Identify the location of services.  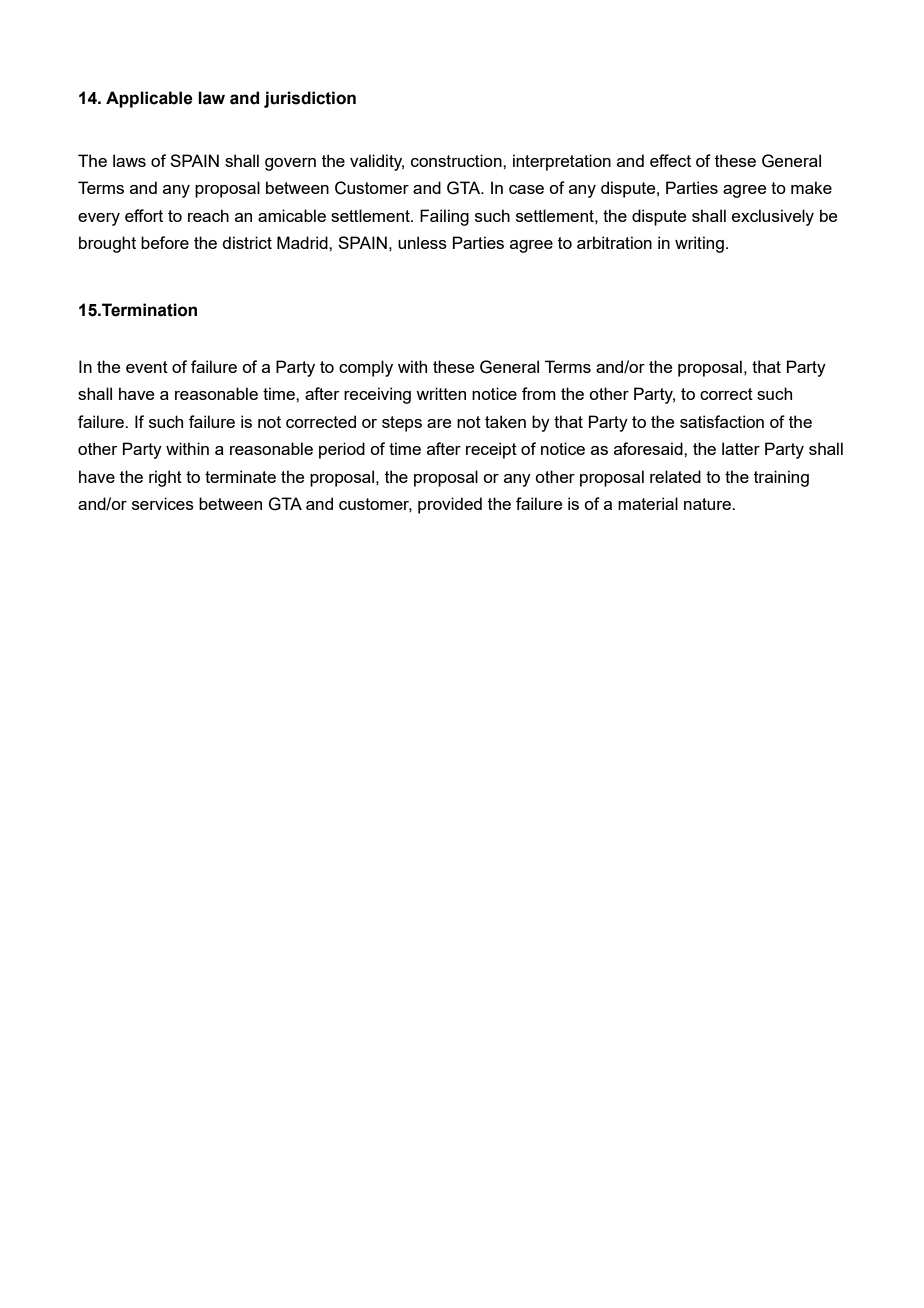
(163, 503).
